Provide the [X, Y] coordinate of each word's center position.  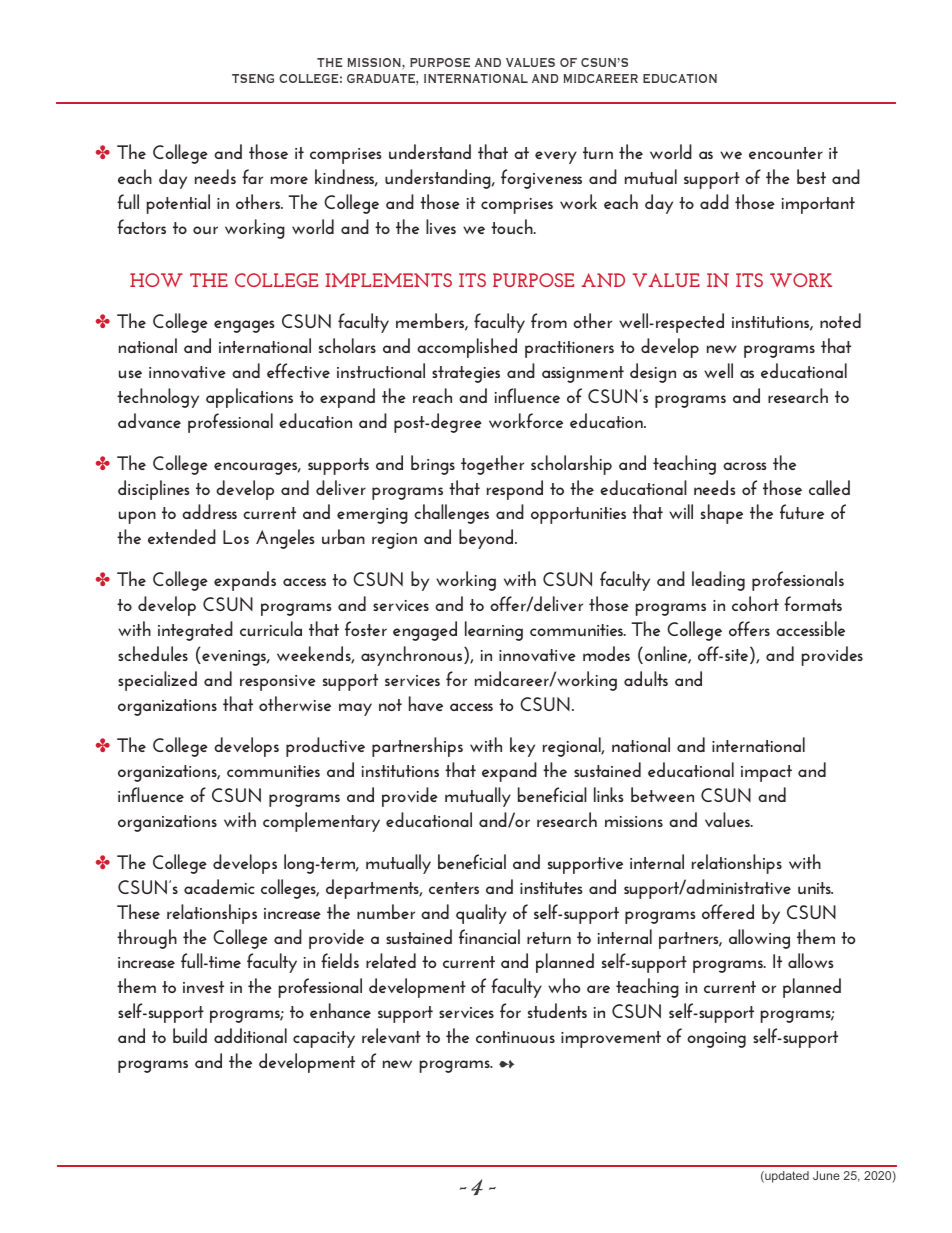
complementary [321, 822]
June [826, 1175]
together [492, 465]
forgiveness [541, 179]
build [190, 1035]
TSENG [253, 78]
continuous [515, 1037]
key [522, 747]
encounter [786, 153]
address [209, 511]
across [744, 466]
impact [766, 773]
